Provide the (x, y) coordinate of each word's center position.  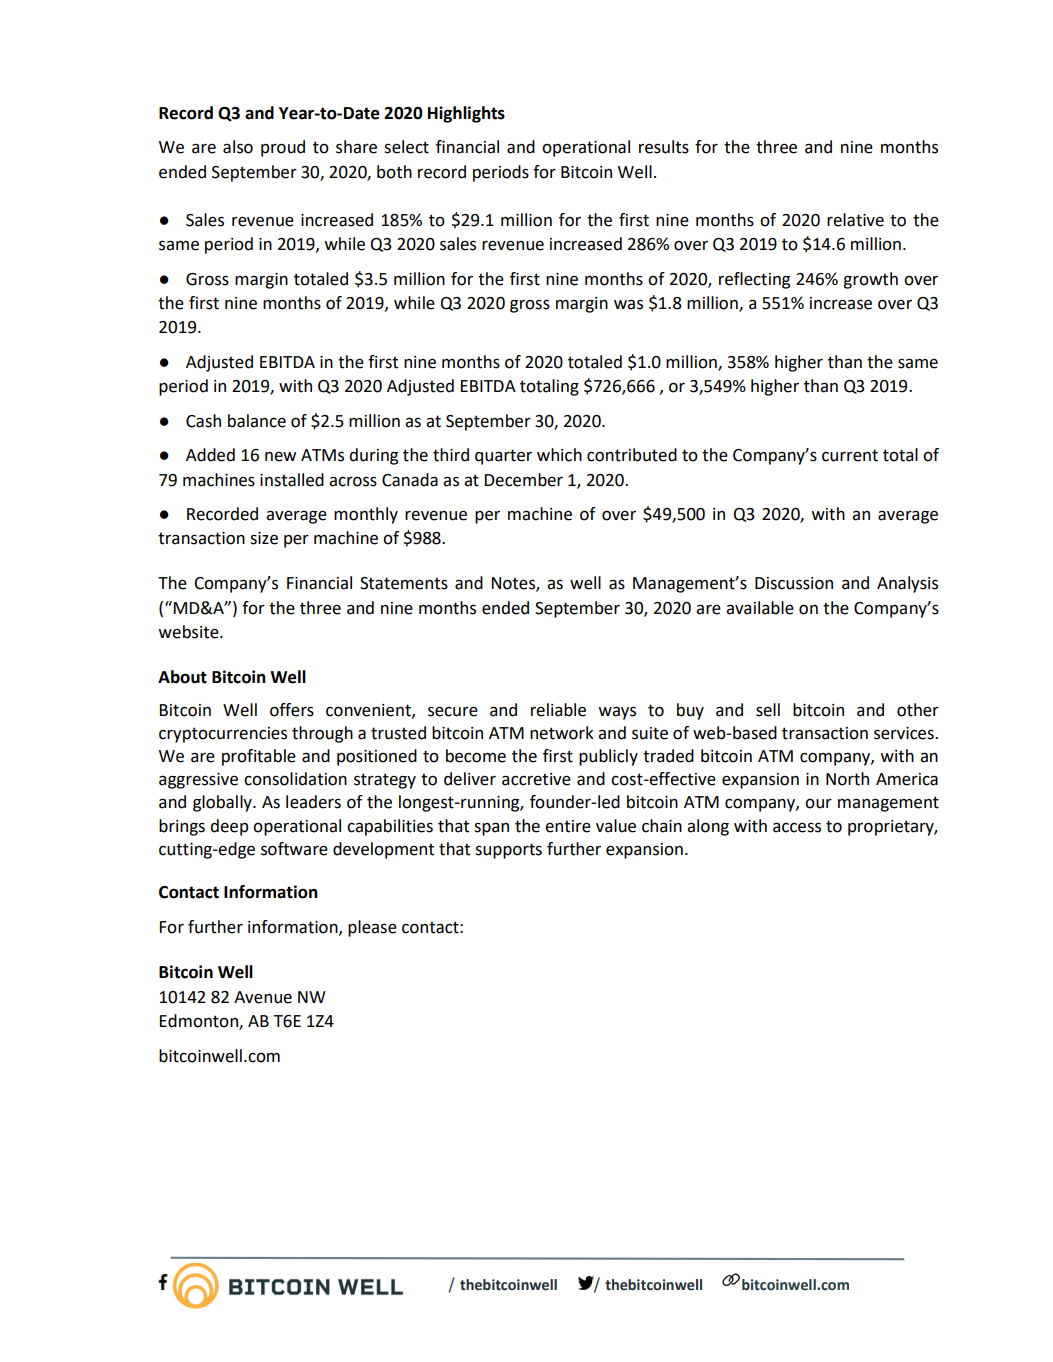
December (524, 480)
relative (855, 220)
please (372, 928)
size (264, 538)
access (797, 827)
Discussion (794, 583)
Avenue (263, 997)
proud (283, 148)
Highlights (466, 114)
